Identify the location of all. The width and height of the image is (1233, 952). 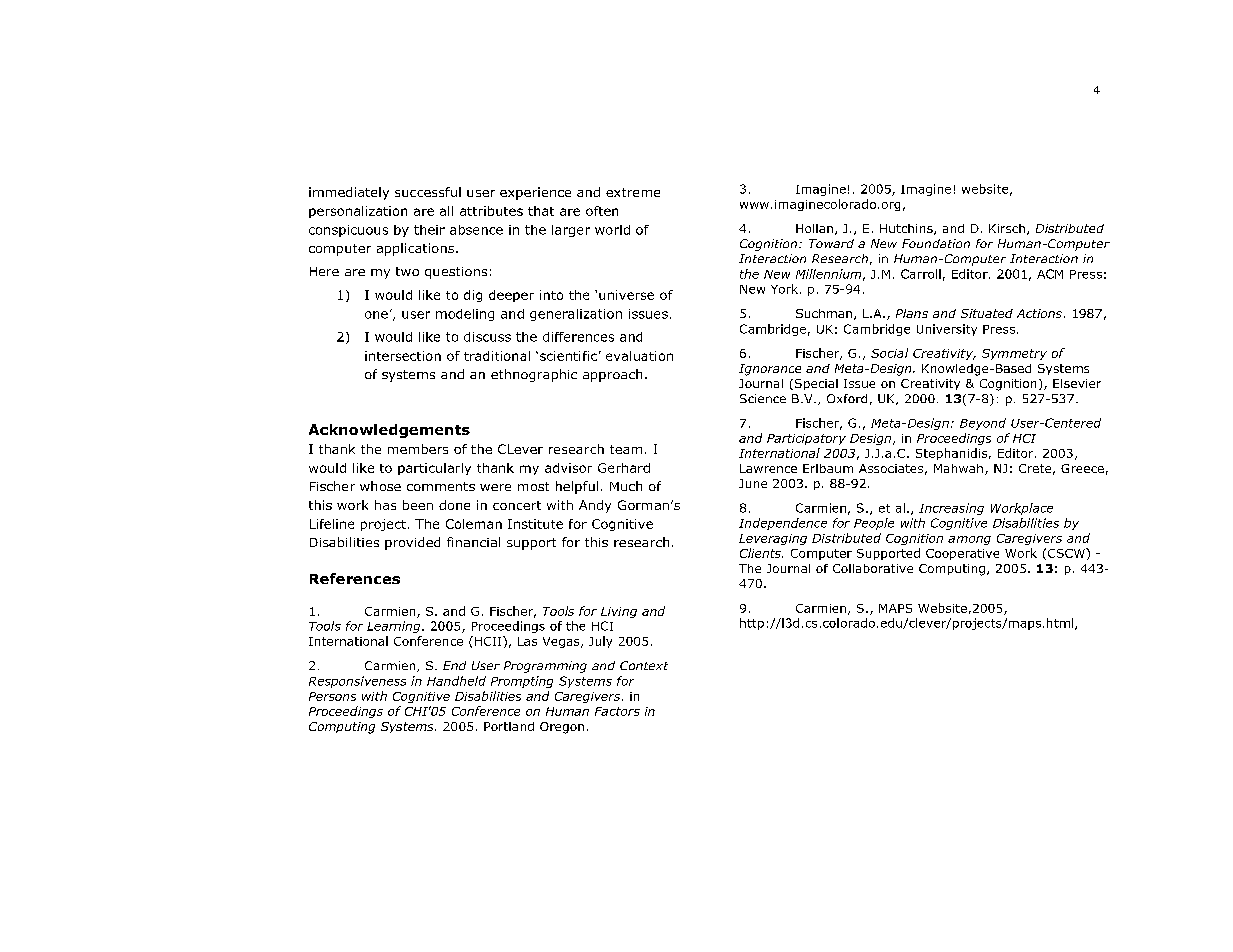
(446, 211).
